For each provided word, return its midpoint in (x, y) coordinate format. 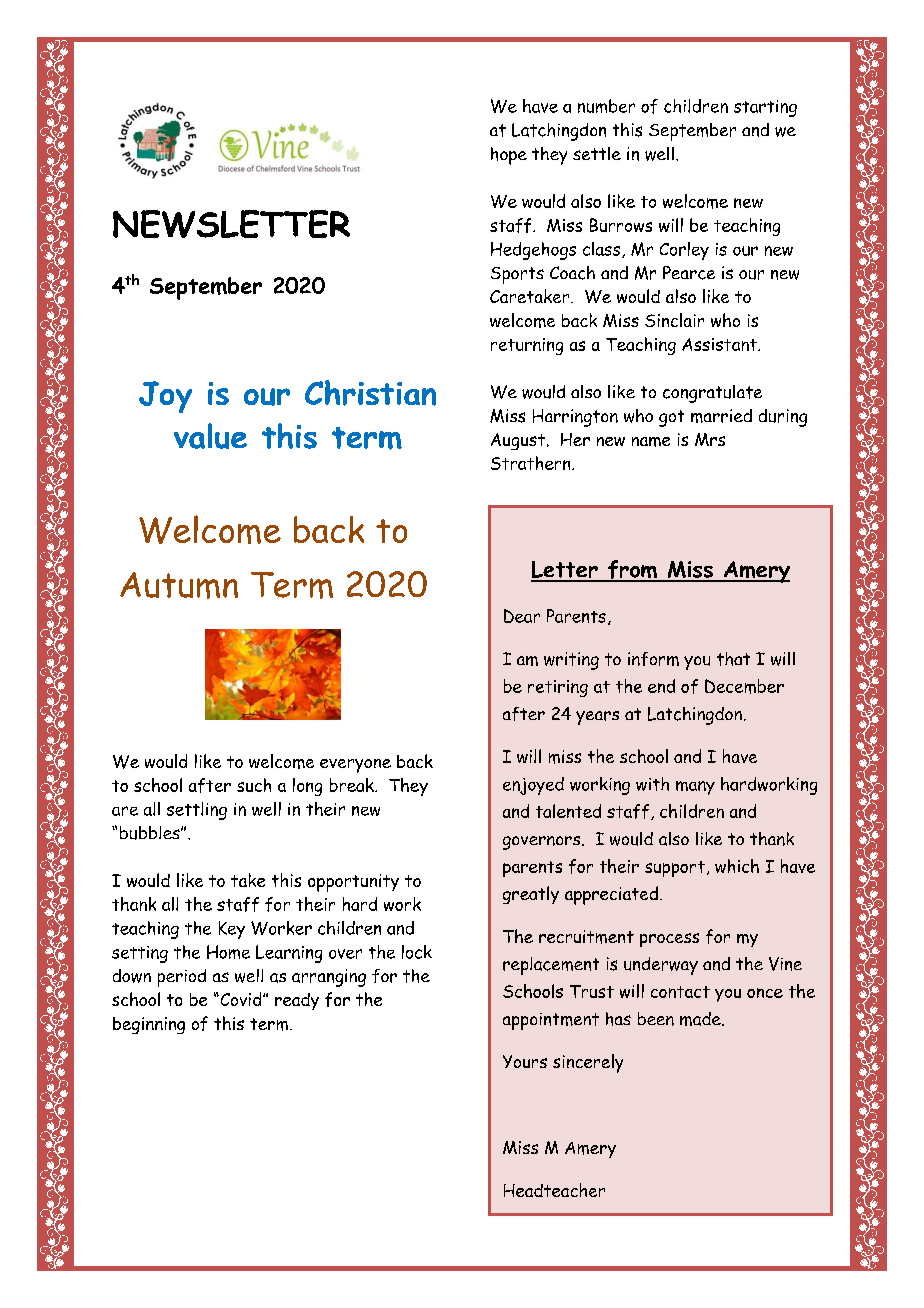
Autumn (179, 585)
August (518, 441)
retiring (558, 688)
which (737, 866)
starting (765, 108)
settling (197, 811)
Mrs (710, 439)
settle (597, 153)
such (254, 785)
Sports (517, 275)
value (210, 436)
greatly (531, 895)
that (733, 659)
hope (509, 156)
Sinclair (674, 320)
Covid (241, 999)
